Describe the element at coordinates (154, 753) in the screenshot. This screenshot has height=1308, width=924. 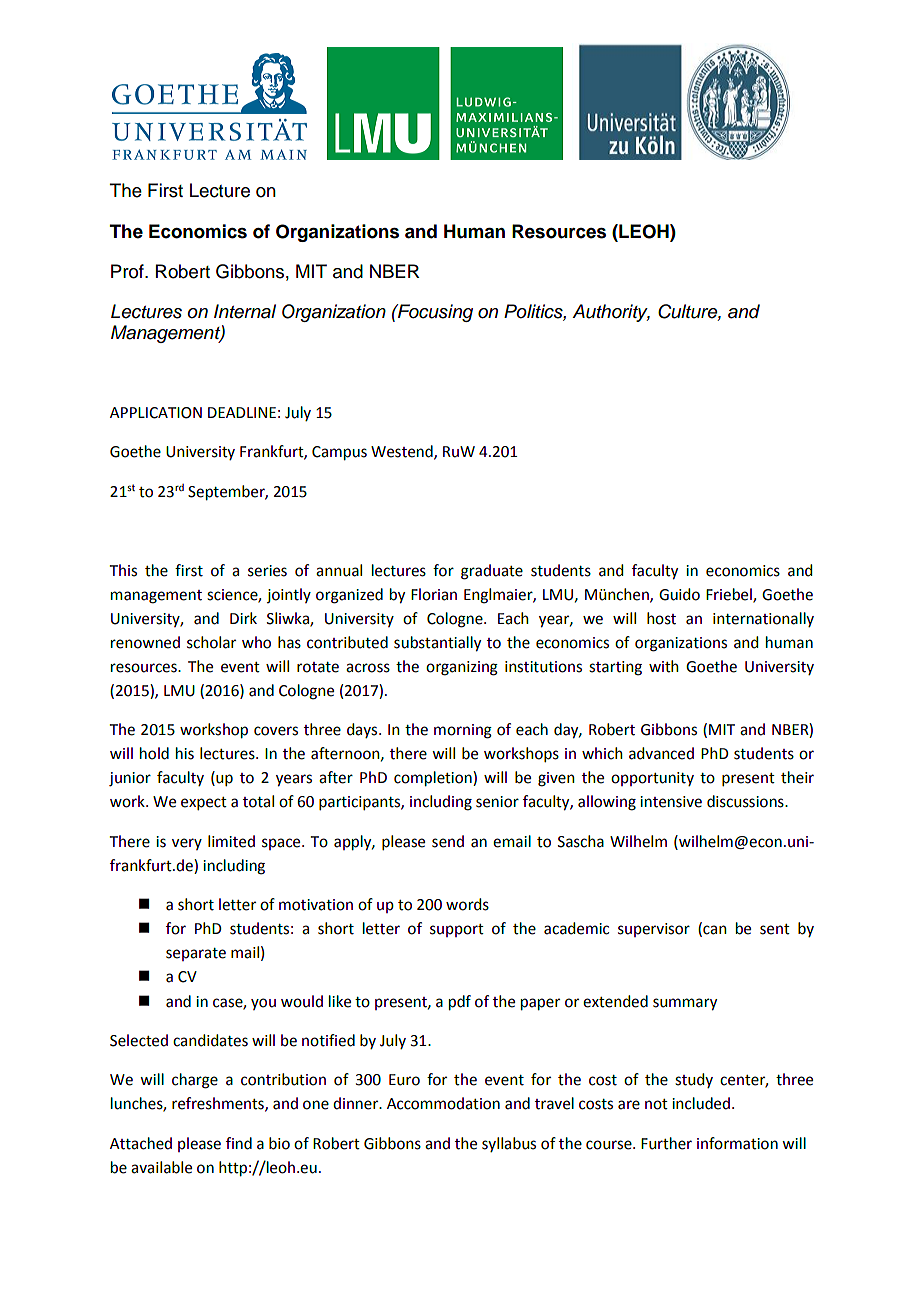
I see `hold` at that location.
